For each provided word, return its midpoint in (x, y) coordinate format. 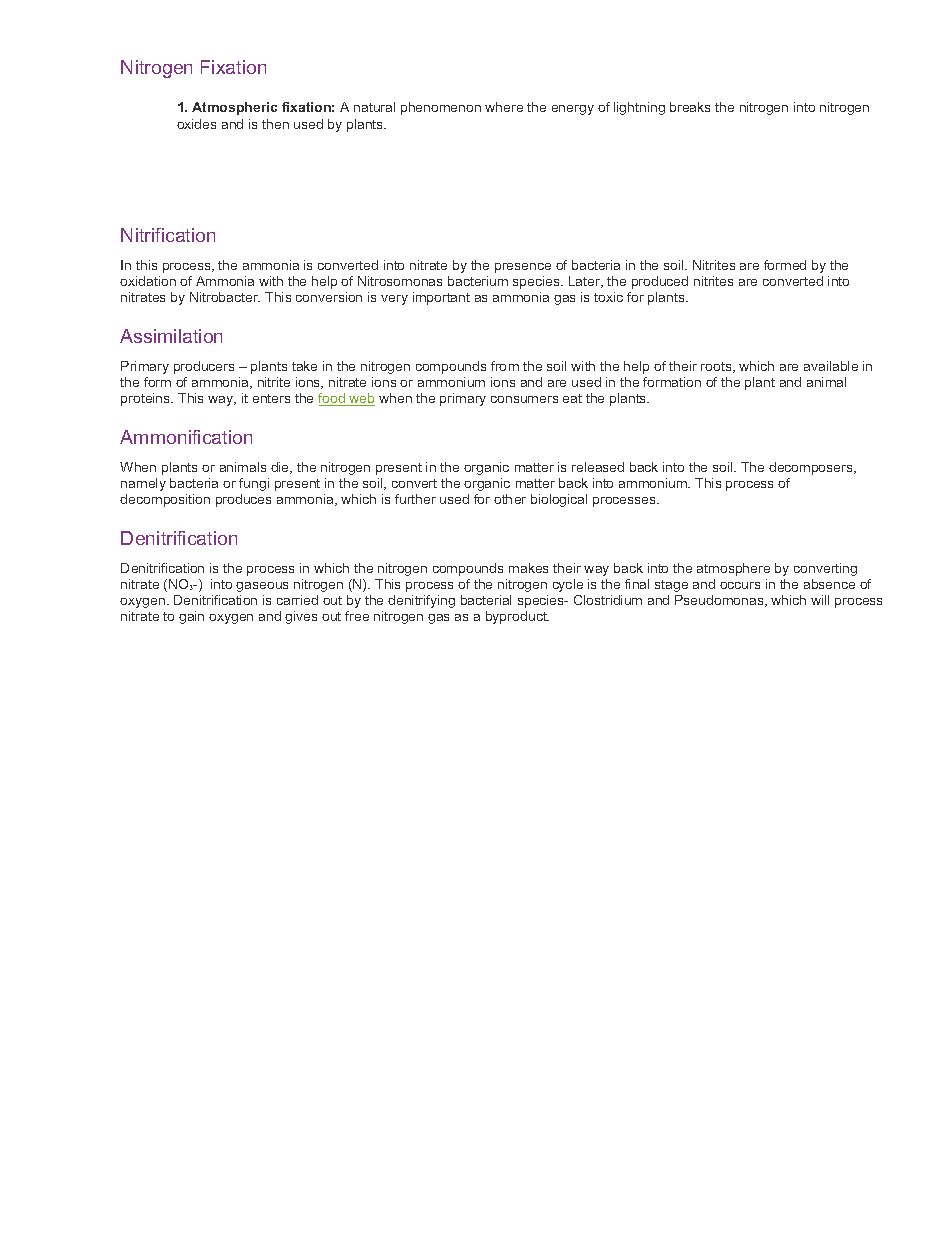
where (504, 107)
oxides (196, 124)
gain (191, 617)
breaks (690, 107)
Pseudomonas (720, 601)
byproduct (517, 617)
